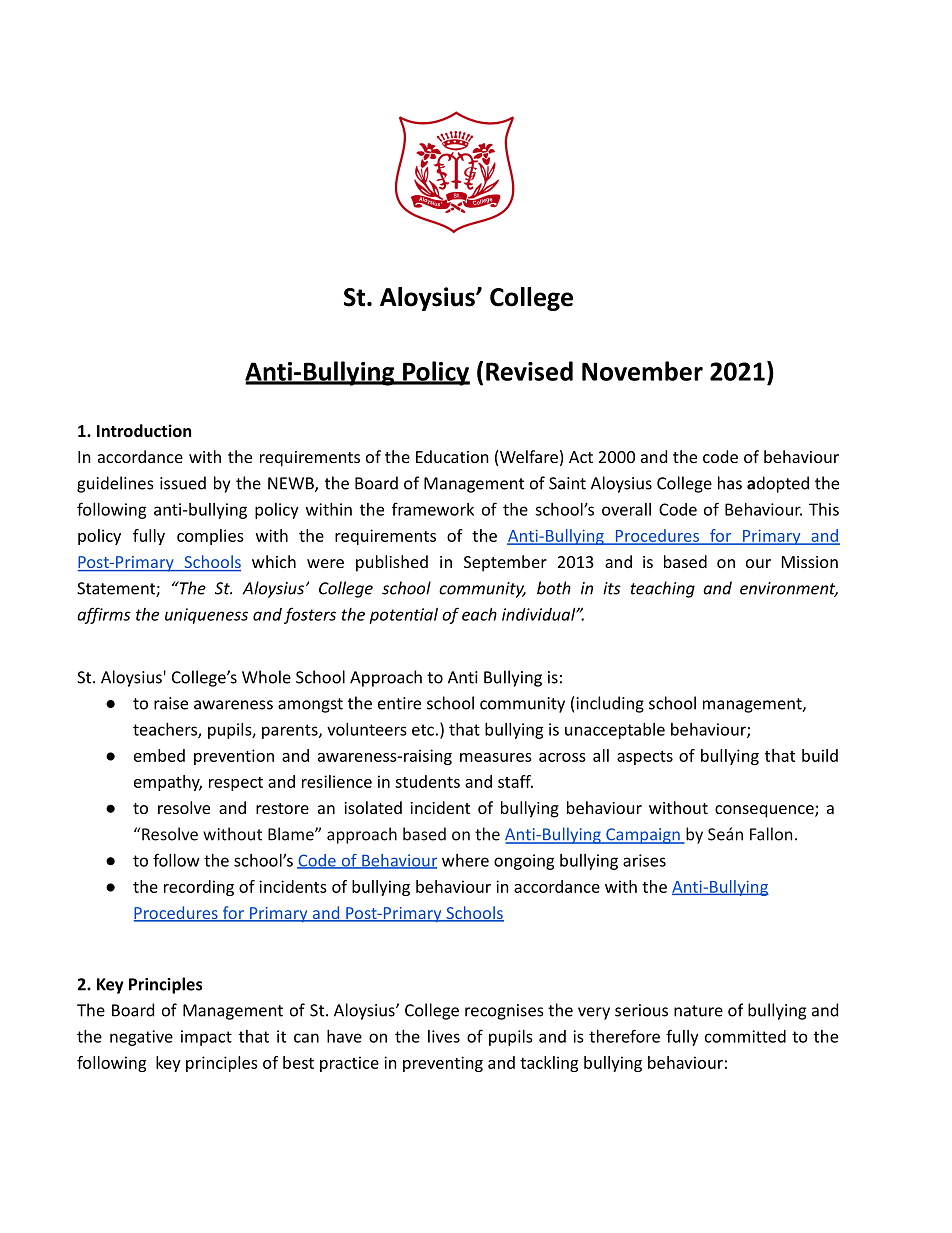 The height and width of the page is (1233, 952). Describe the element at coordinates (423, 730) in the page. I see `etc` at that location.
